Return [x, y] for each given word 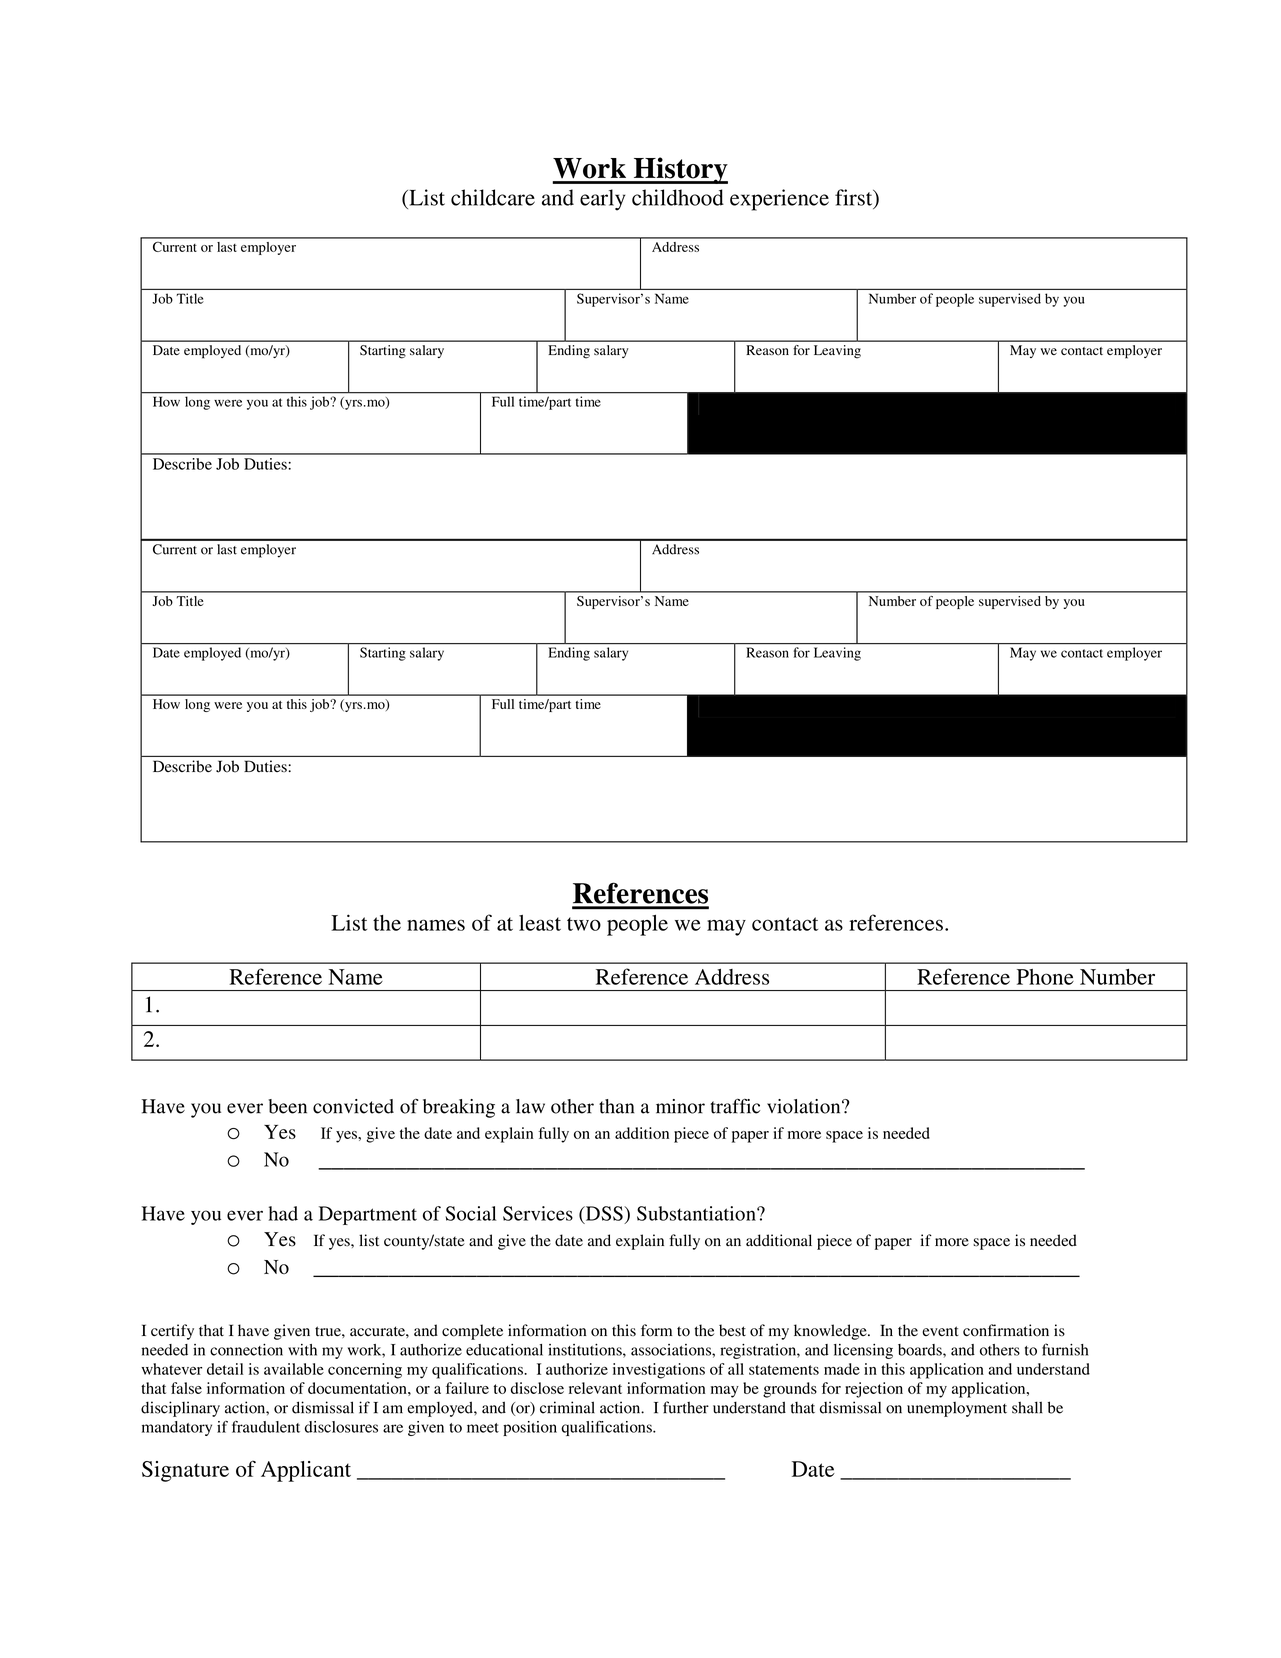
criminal [567, 1407]
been [287, 1106]
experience [779, 200]
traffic [735, 1106]
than [616, 1106]
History [679, 170]
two [584, 924]
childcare [493, 197]
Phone [1045, 977]
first [855, 198]
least [540, 923]
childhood [678, 197]
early [602, 200]
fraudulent [266, 1427]
